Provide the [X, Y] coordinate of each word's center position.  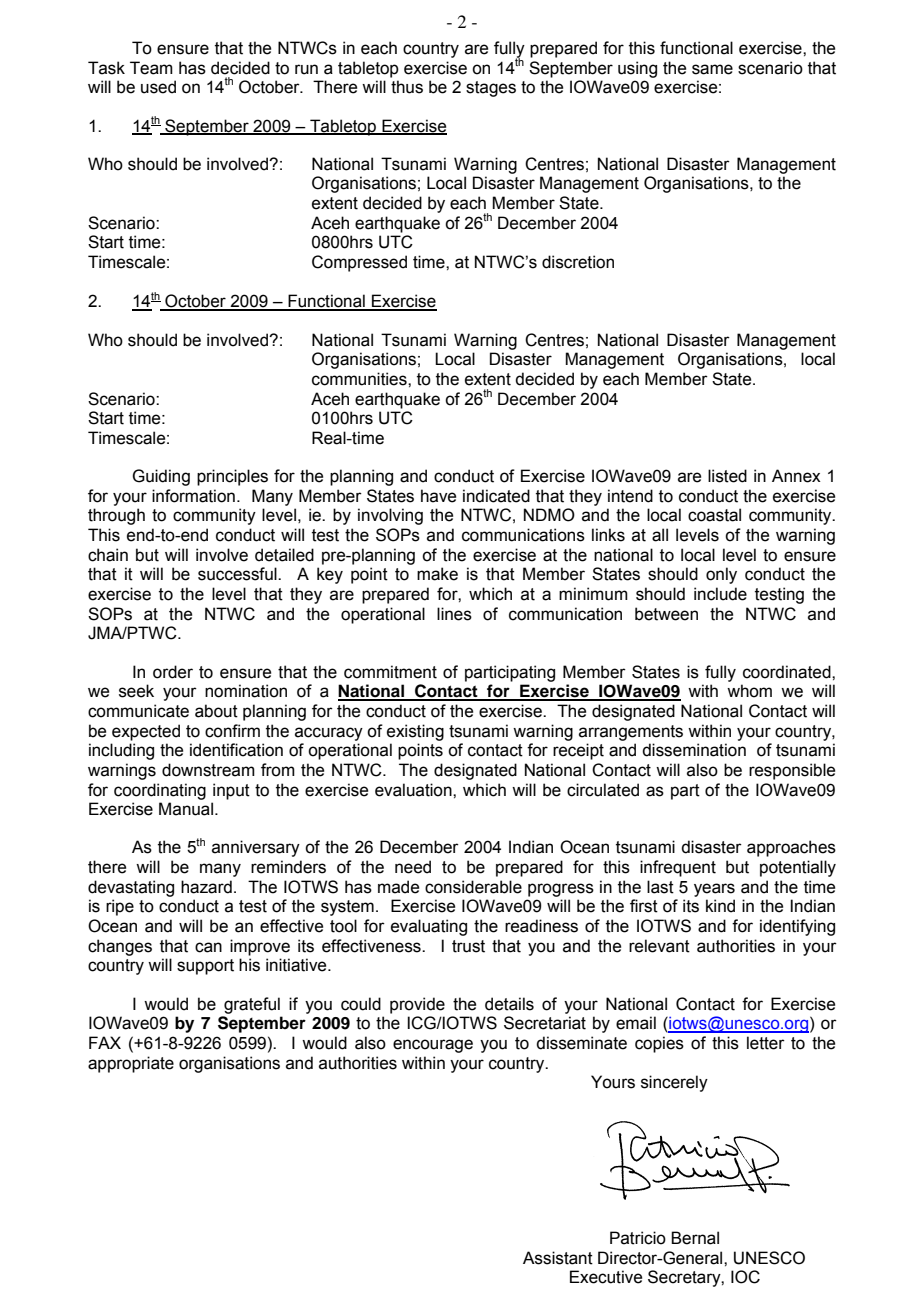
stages [491, 89]
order [173, 672]
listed [727, 476]
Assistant [558, 1258]
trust [468, 946]
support [205, 967]
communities [360, 379]
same [712, 69]
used [158, 87]
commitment [390, 672]
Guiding [161, 477]
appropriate [131, 1064]
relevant [659, 946]
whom [749, 691]
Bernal [695, 1238]
